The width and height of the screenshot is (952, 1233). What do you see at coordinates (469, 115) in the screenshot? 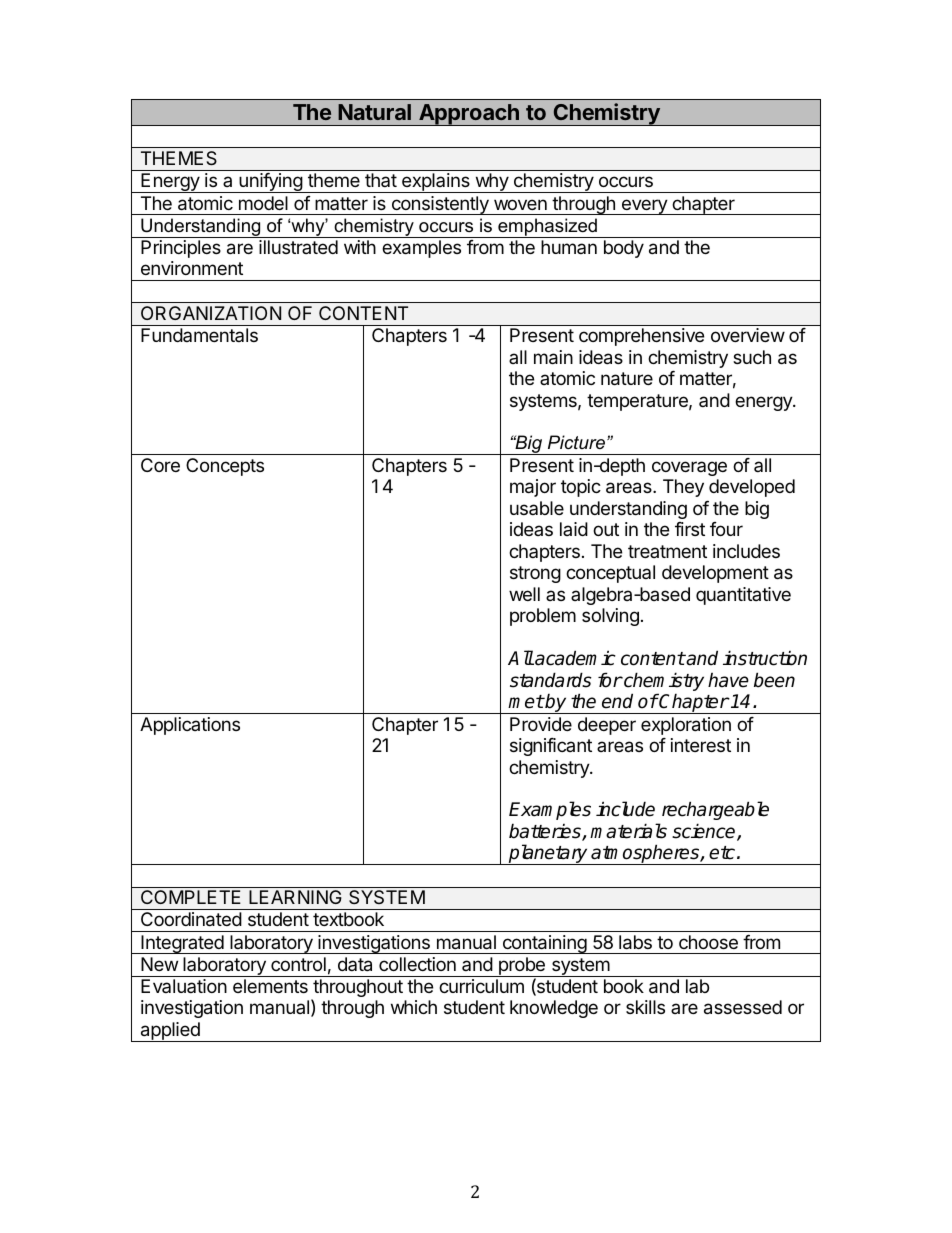
I see `Approach` at bounding box center [469, 115].
